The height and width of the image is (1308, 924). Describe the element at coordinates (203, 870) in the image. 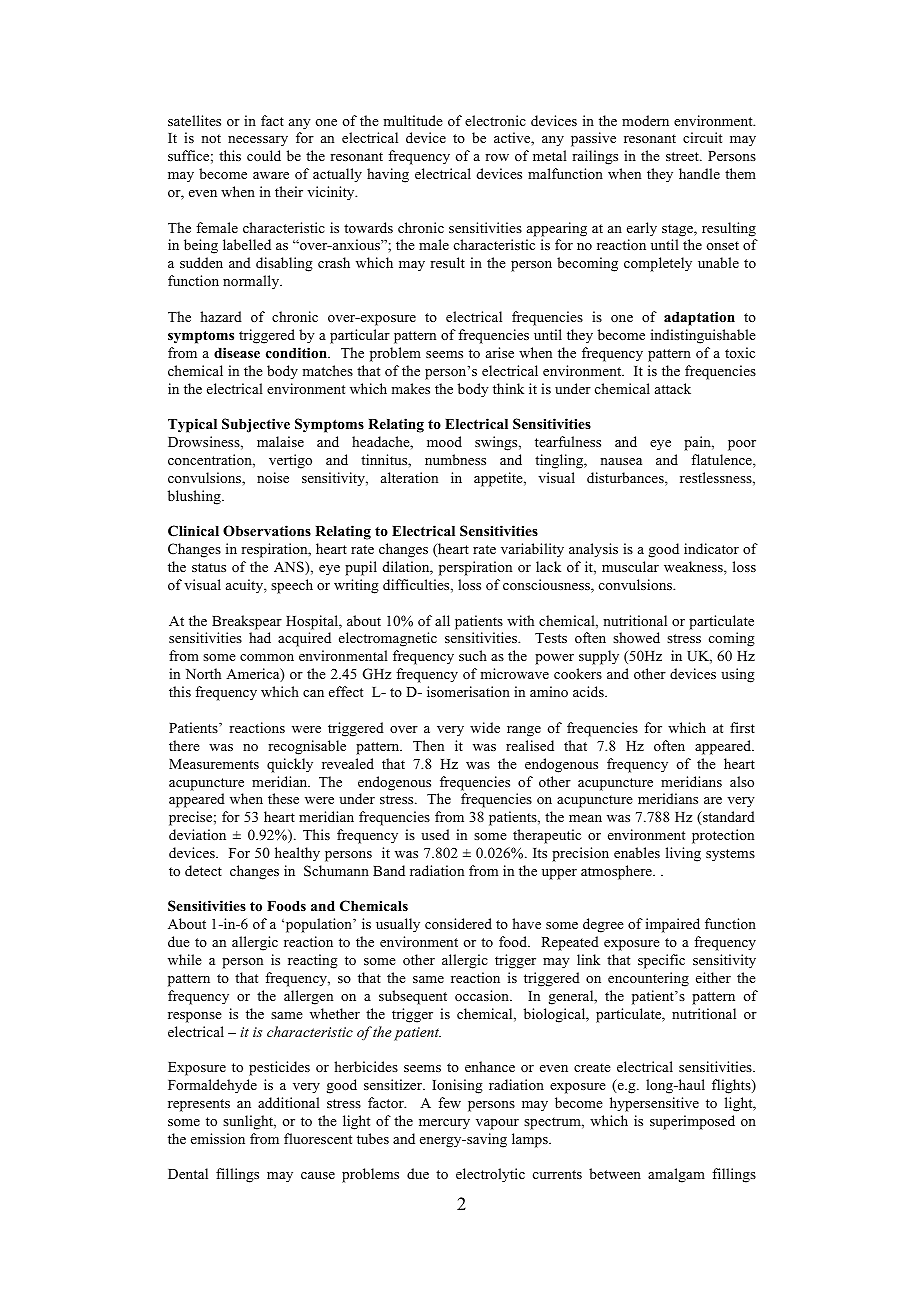

I see `detect` at that location.
